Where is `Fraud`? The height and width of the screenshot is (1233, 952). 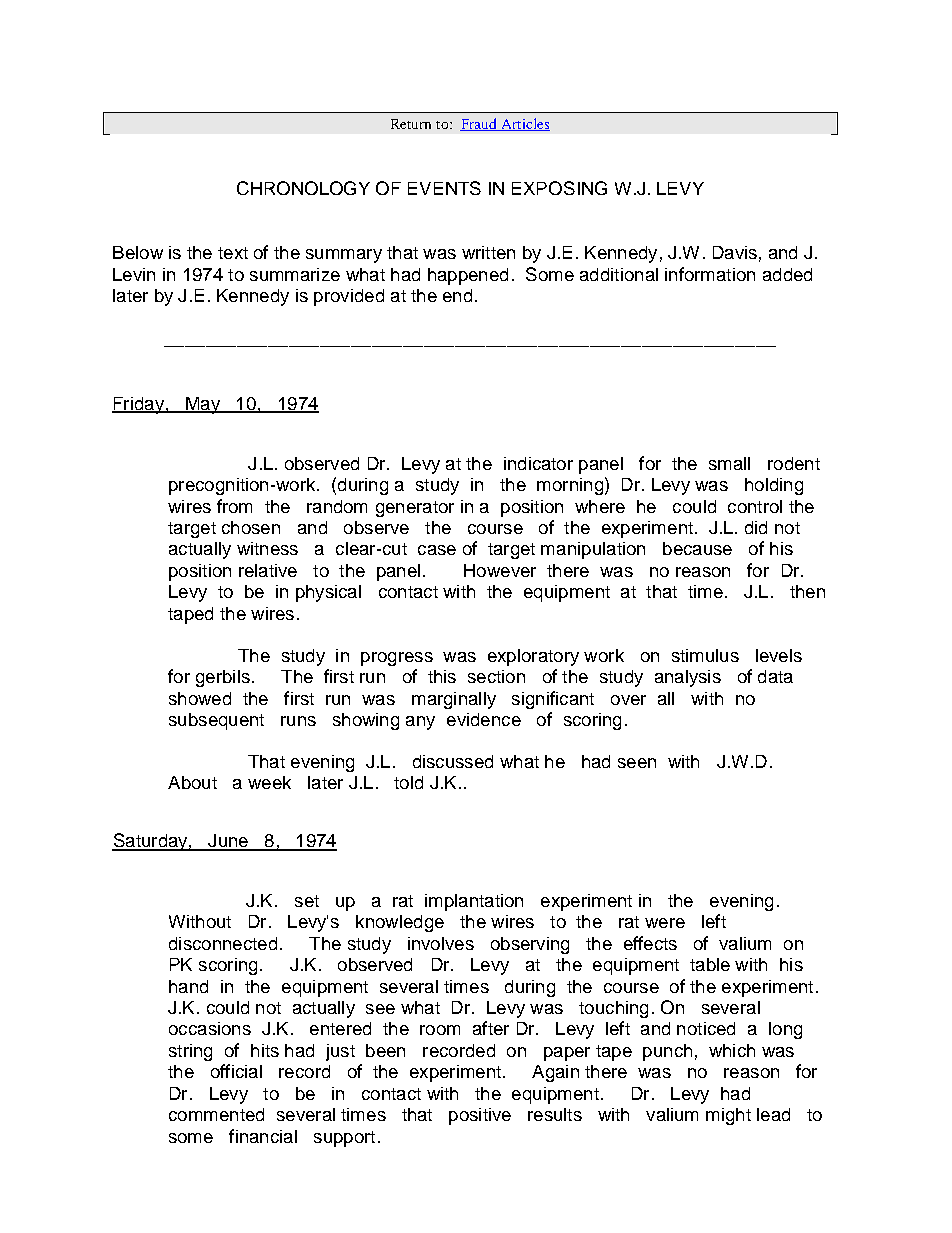 Fraud is located at coordinates (479, 124).
